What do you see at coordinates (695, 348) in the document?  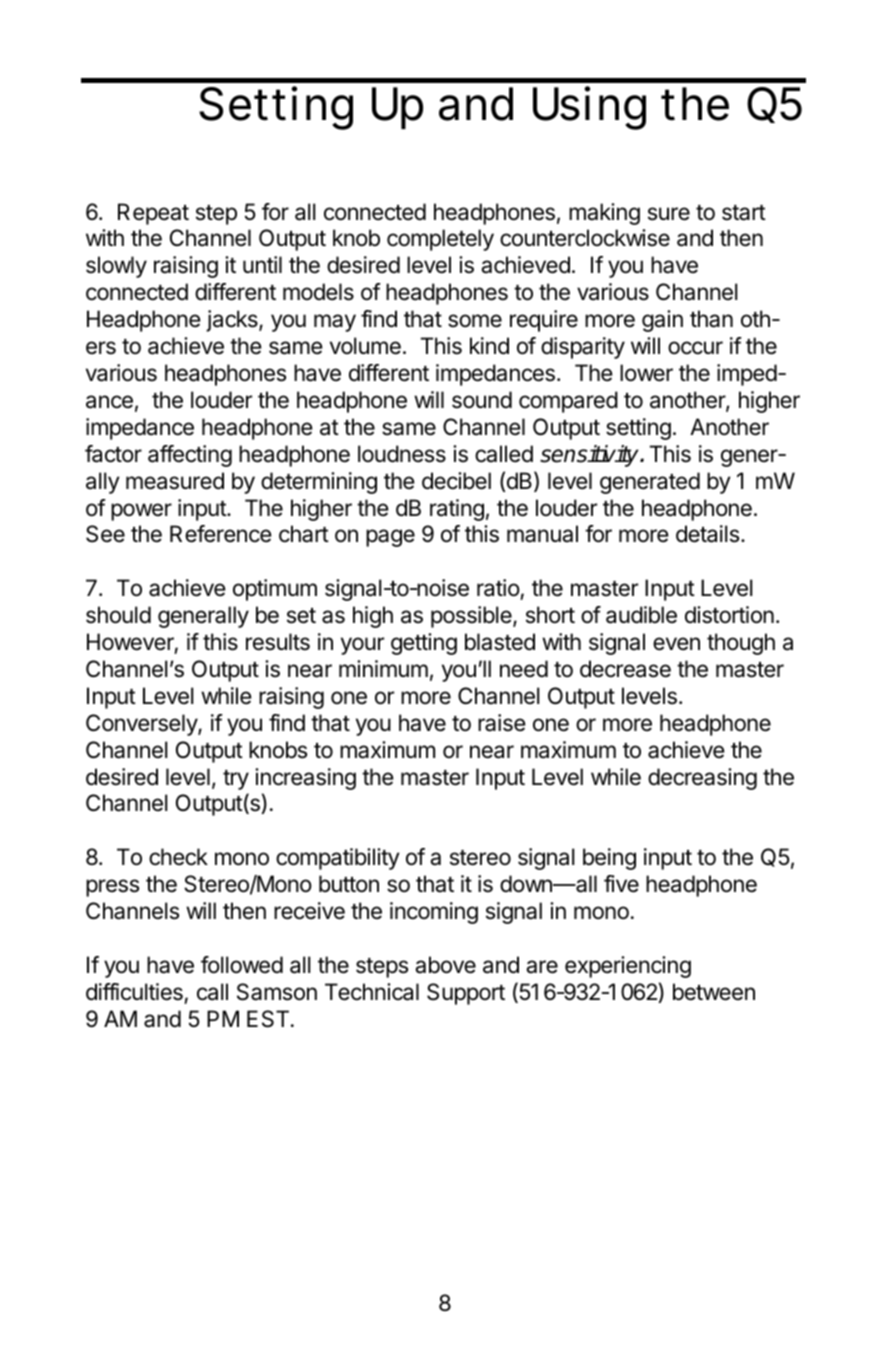 I see `occur` at bounding box center [695, 348].
